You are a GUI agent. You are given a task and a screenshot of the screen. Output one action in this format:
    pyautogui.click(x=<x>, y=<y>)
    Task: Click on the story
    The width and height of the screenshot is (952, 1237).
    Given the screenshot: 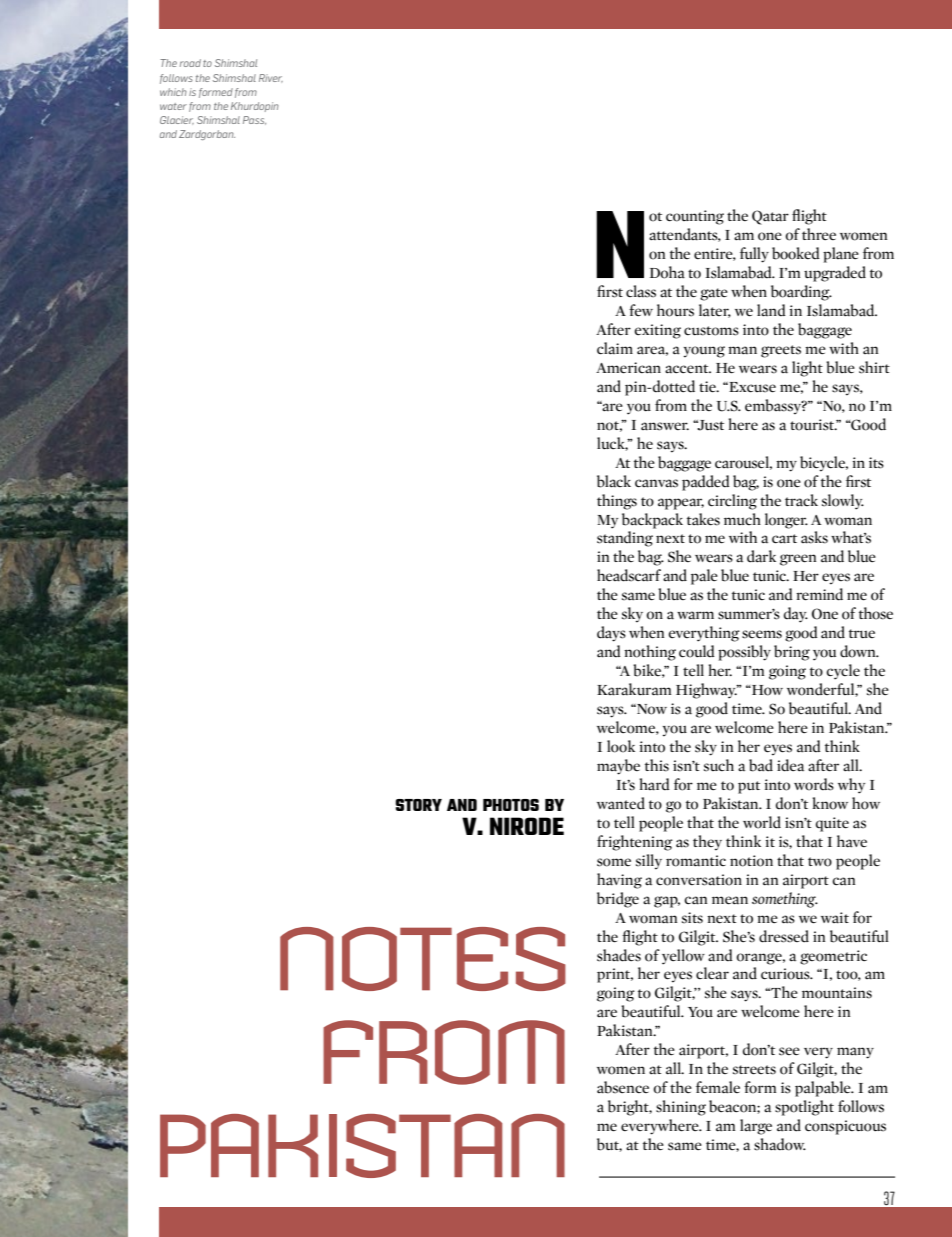 What is the action you would take?
    pyautogui.click(x=418, y=805)
